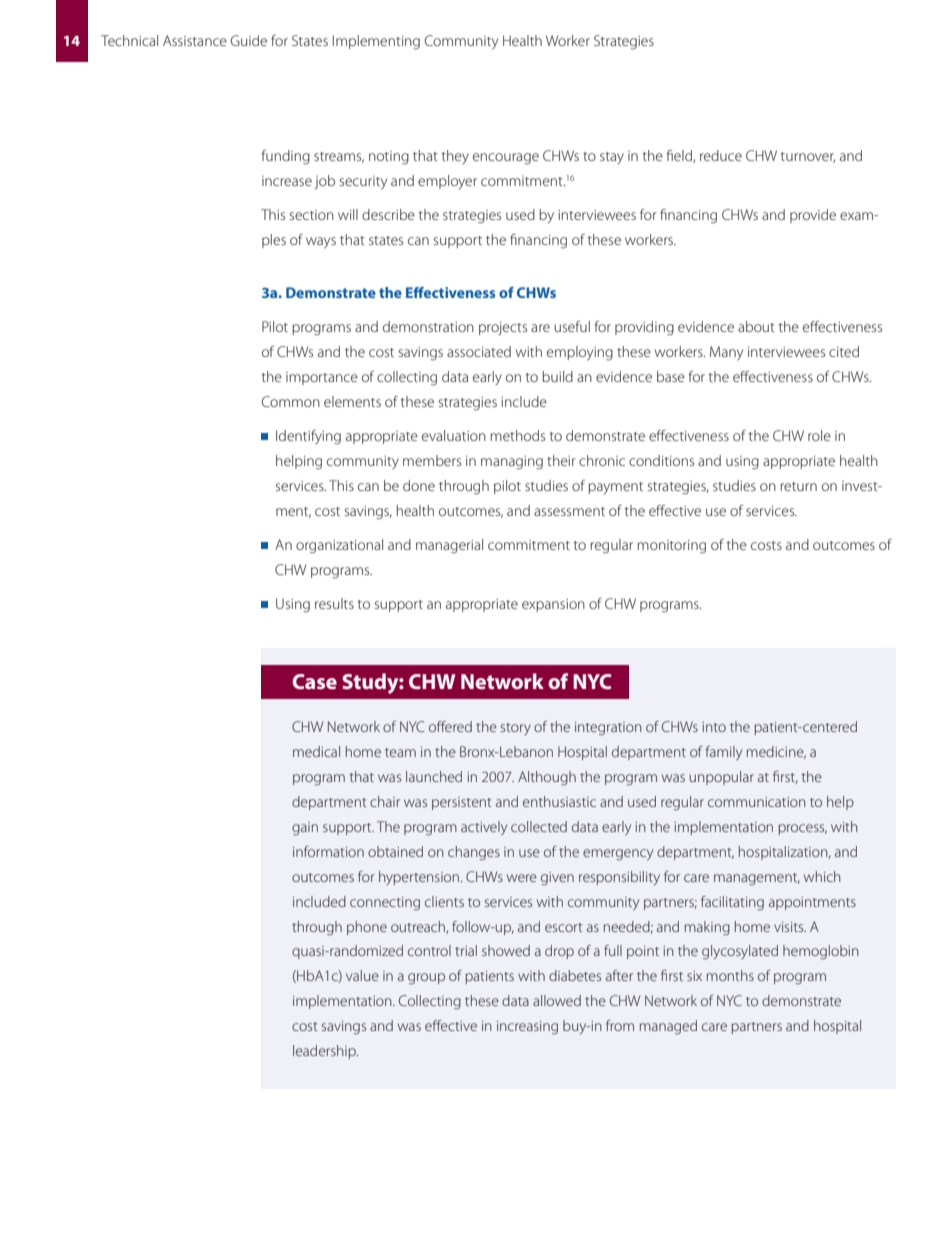  I want to click on reduce, so click(721, 155).
